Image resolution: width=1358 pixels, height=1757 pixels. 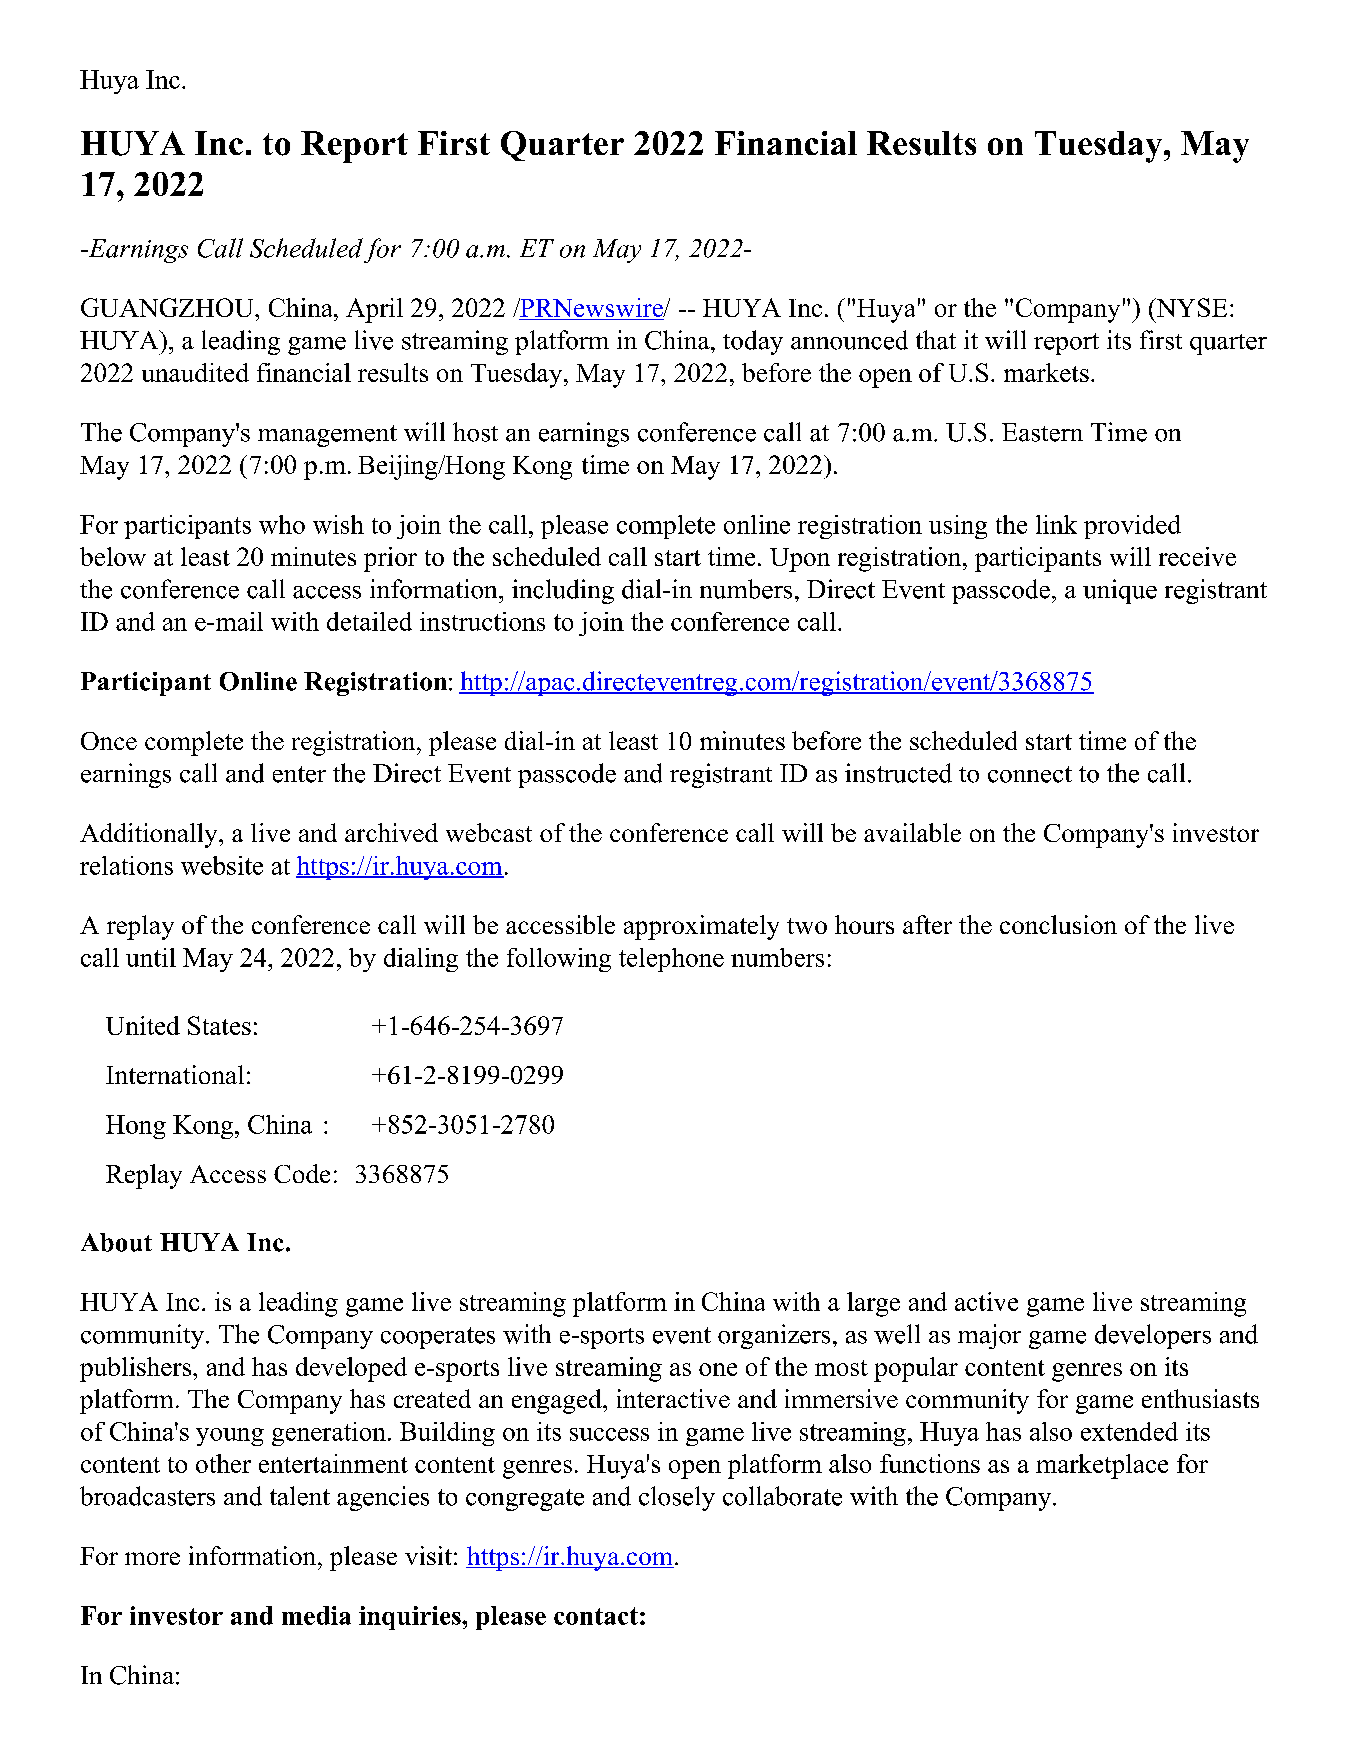 What do you see at coordinates (374, 310) in the page?
I see `April` at bounding box center [374, 310].
